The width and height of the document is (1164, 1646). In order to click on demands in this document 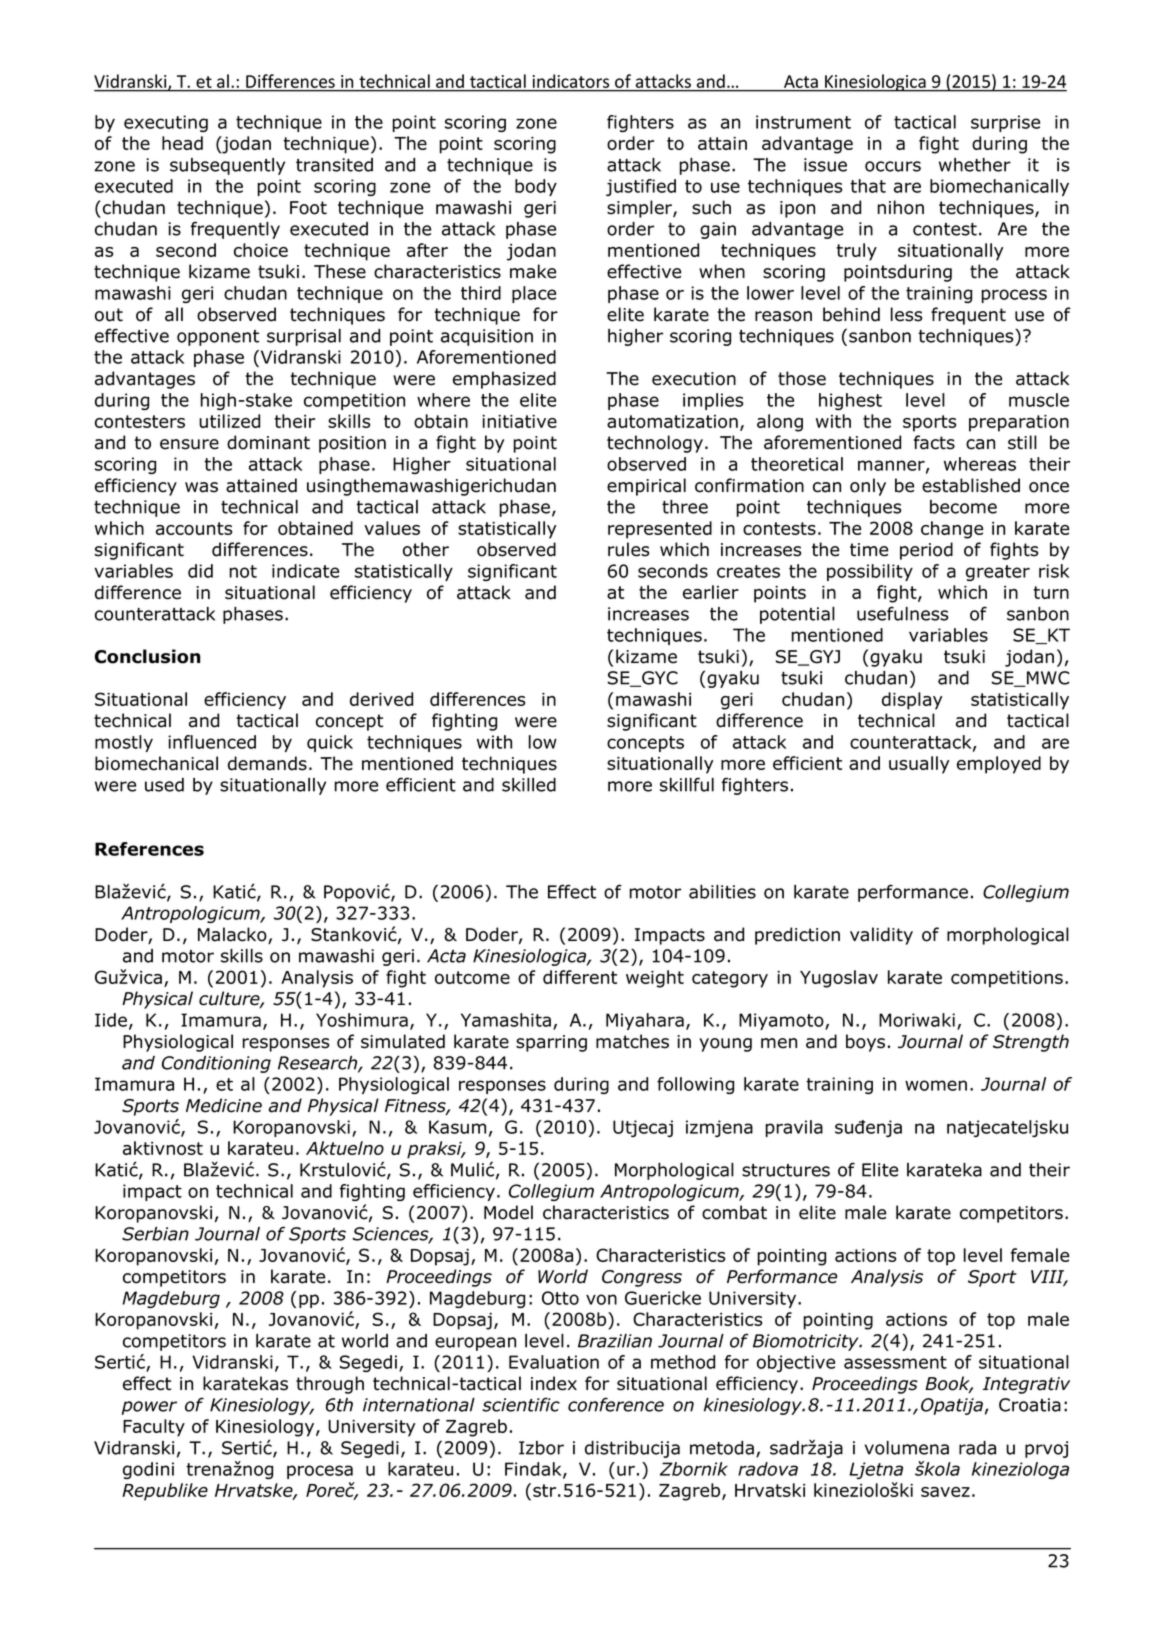, I will do `click(267, 763)`.
